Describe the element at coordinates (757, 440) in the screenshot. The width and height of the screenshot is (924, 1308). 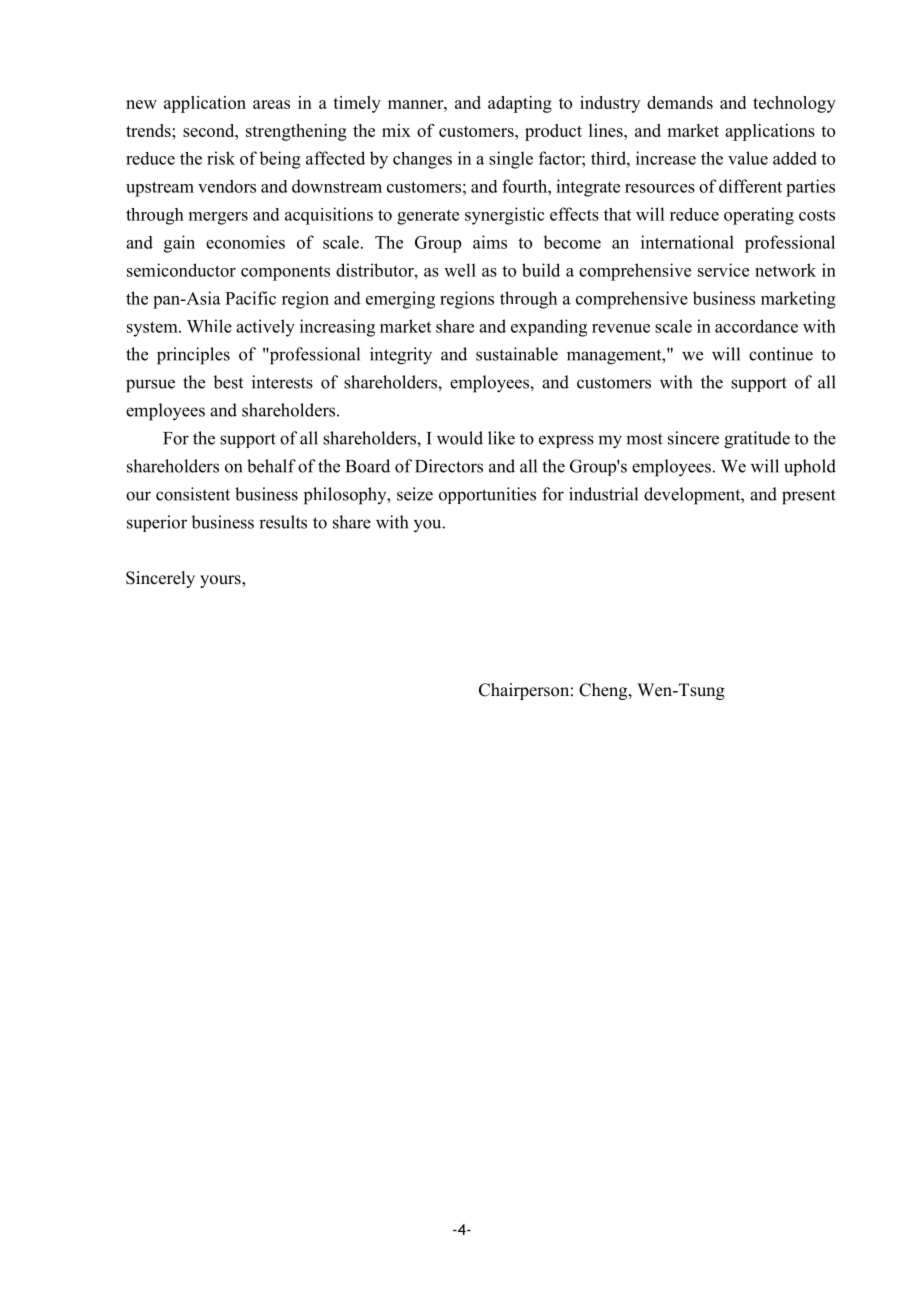
I see `gratitude` at that location.
